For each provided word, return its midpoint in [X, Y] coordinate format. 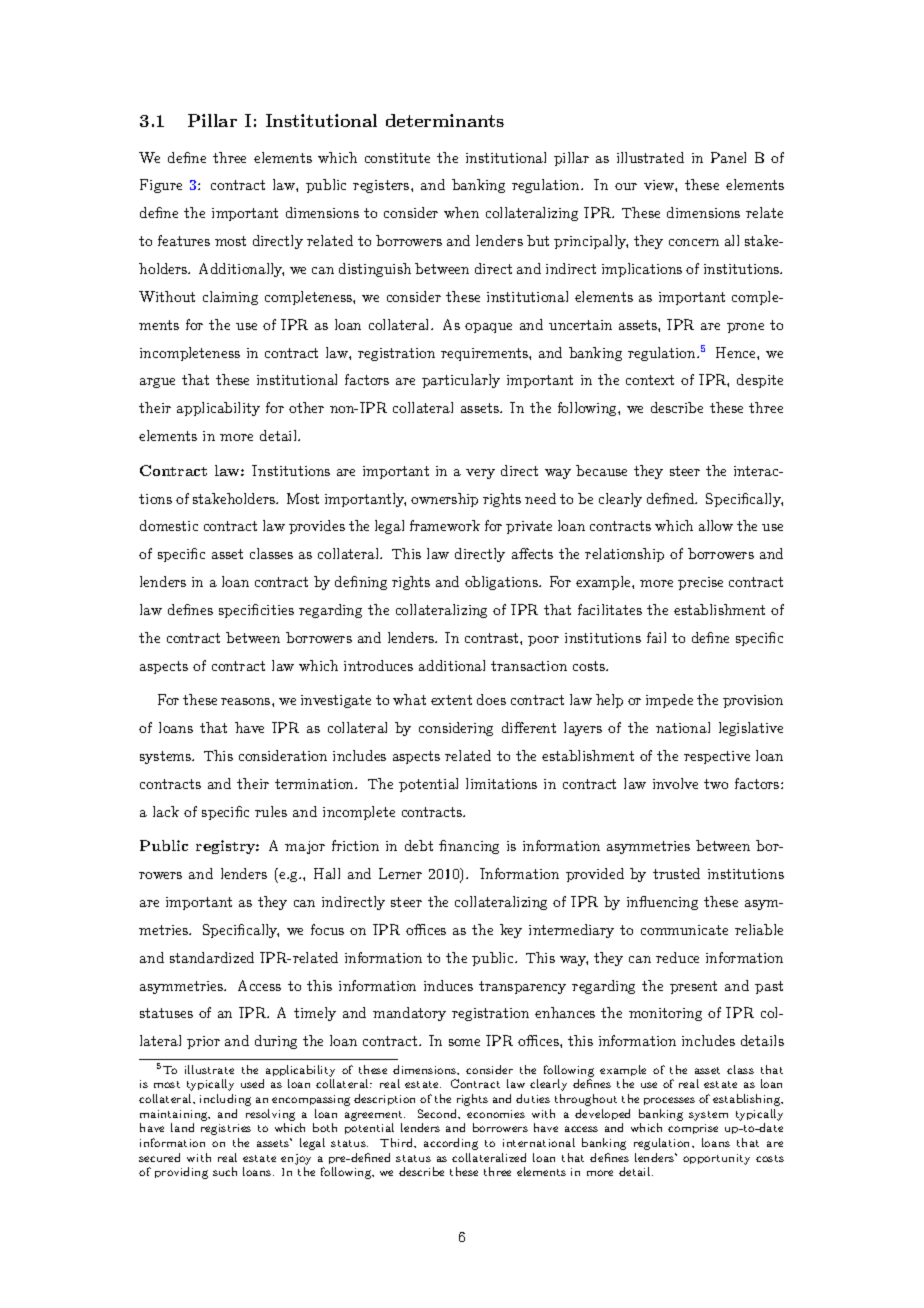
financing [469, 847]
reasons [247, 701]
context [650, 380]
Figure [161, 186]
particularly [461, 381]
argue [157, 383]
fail [656, 637]
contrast [493, 638]
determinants [445, 120]
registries [226, 1129]
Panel [728, 157]
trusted [676, 873]
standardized [212, 957]
